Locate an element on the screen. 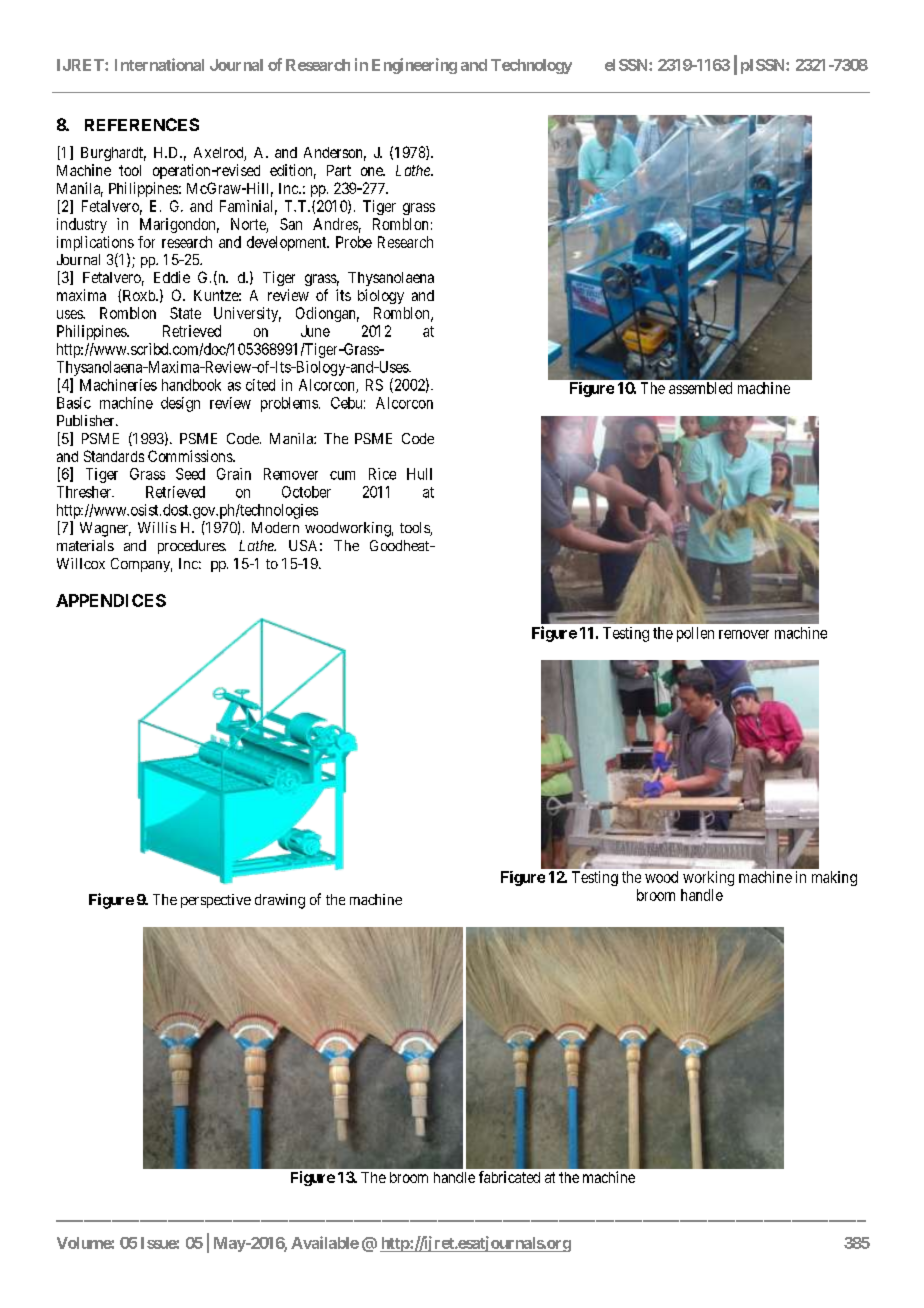 The image size is (924, 1308). drawing is located at coordinates (280, 901).
